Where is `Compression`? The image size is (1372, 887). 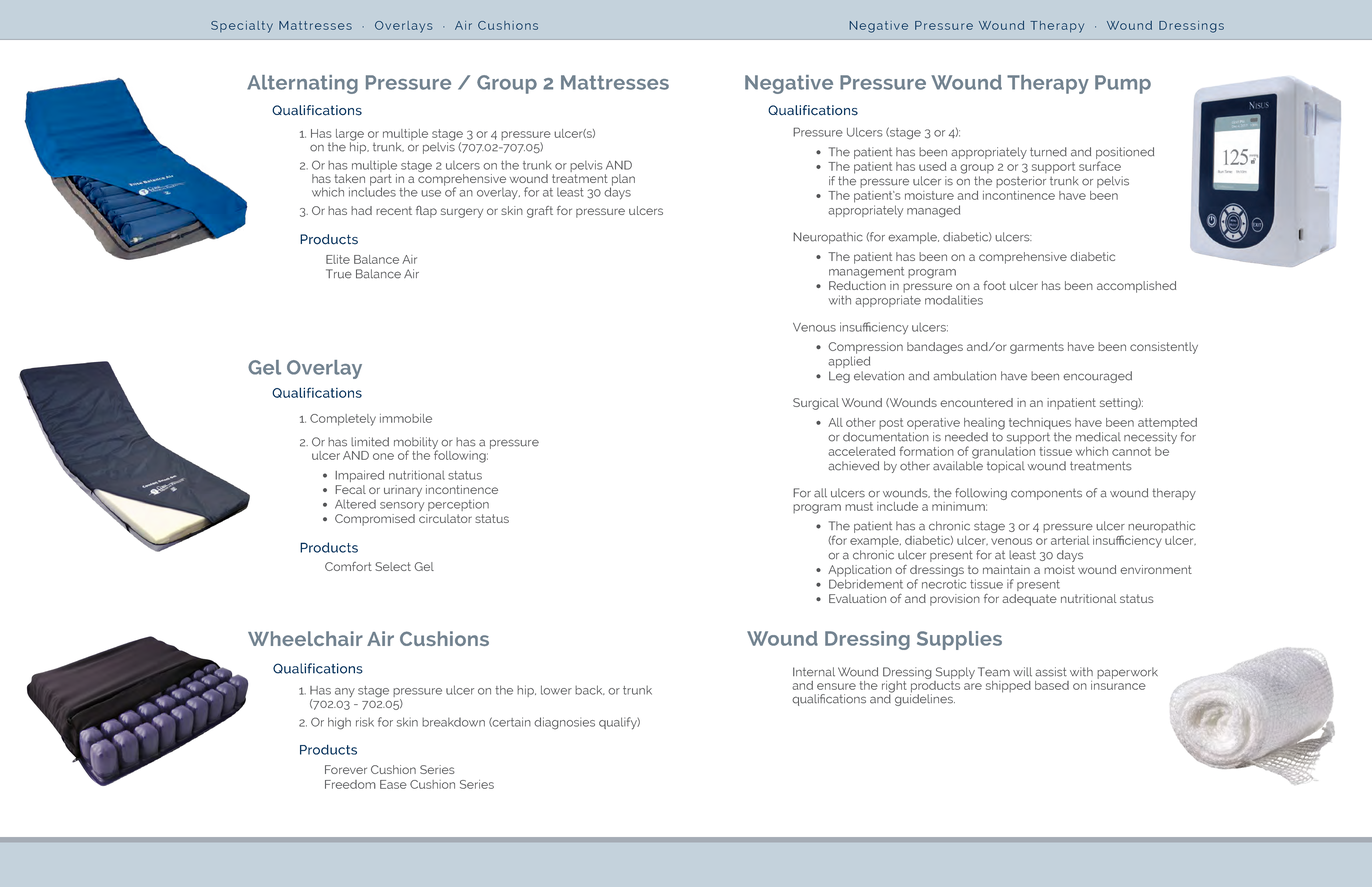
Compression is located at coordinates (865, 348).
